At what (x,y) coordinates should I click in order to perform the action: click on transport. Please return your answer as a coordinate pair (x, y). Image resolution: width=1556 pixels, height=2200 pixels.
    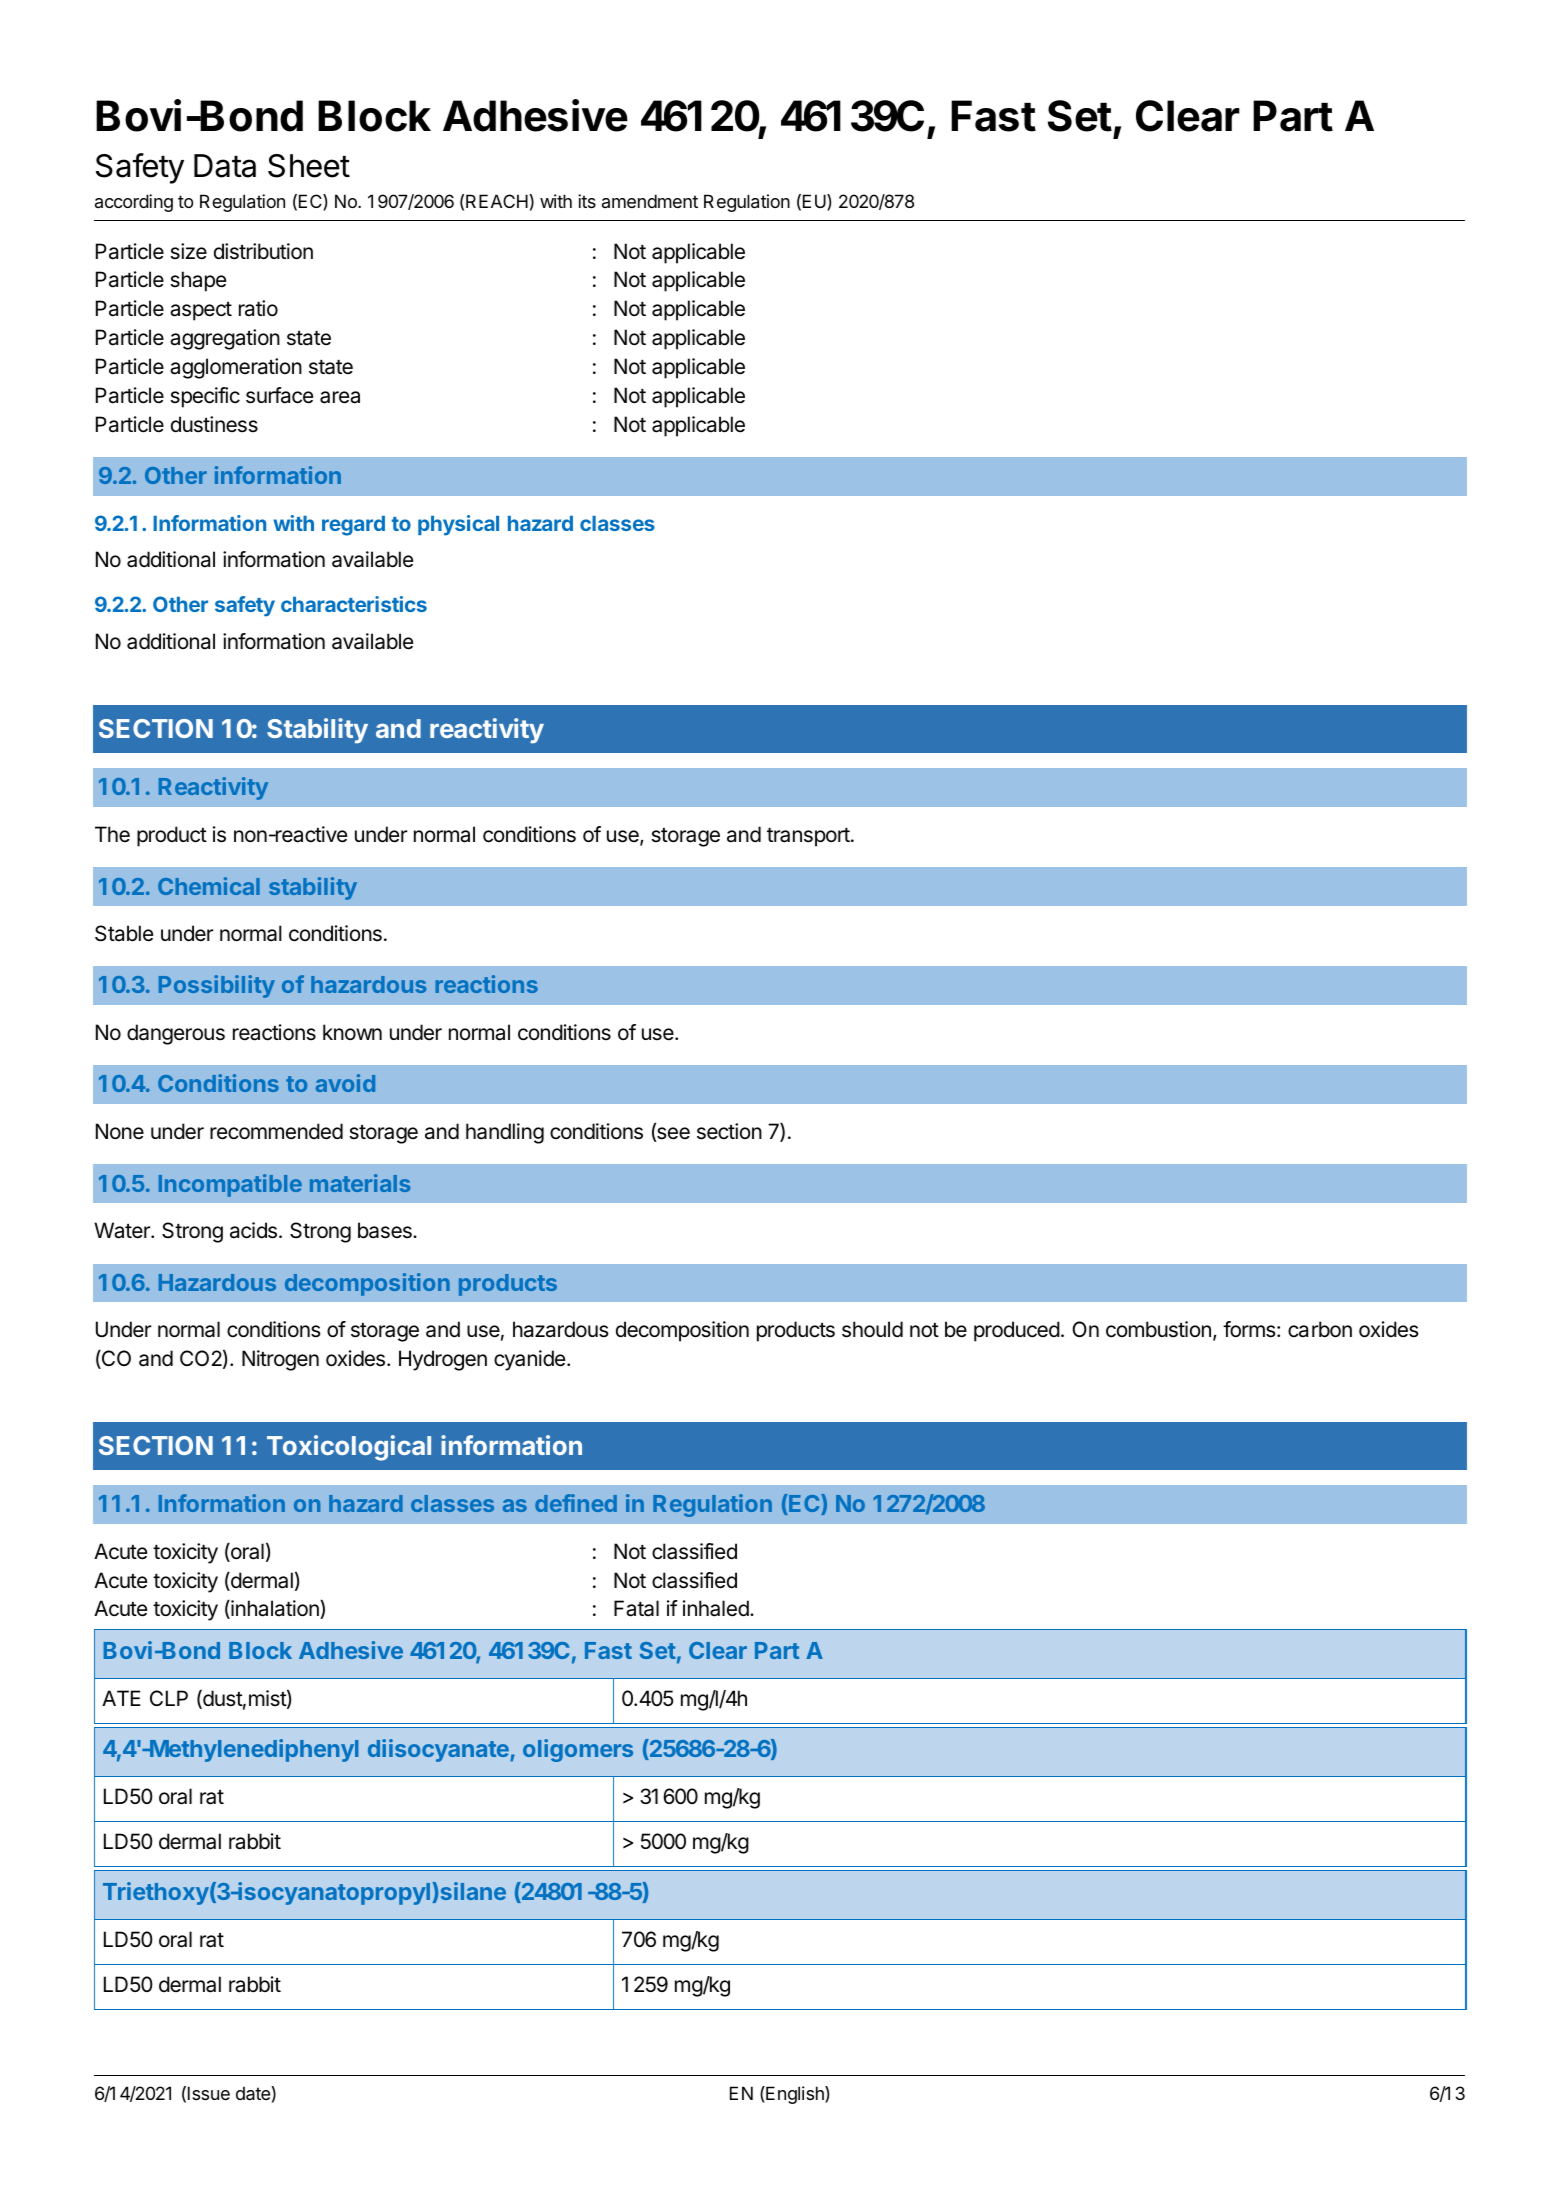
    Looking at the image, I should click on (809, 837).
